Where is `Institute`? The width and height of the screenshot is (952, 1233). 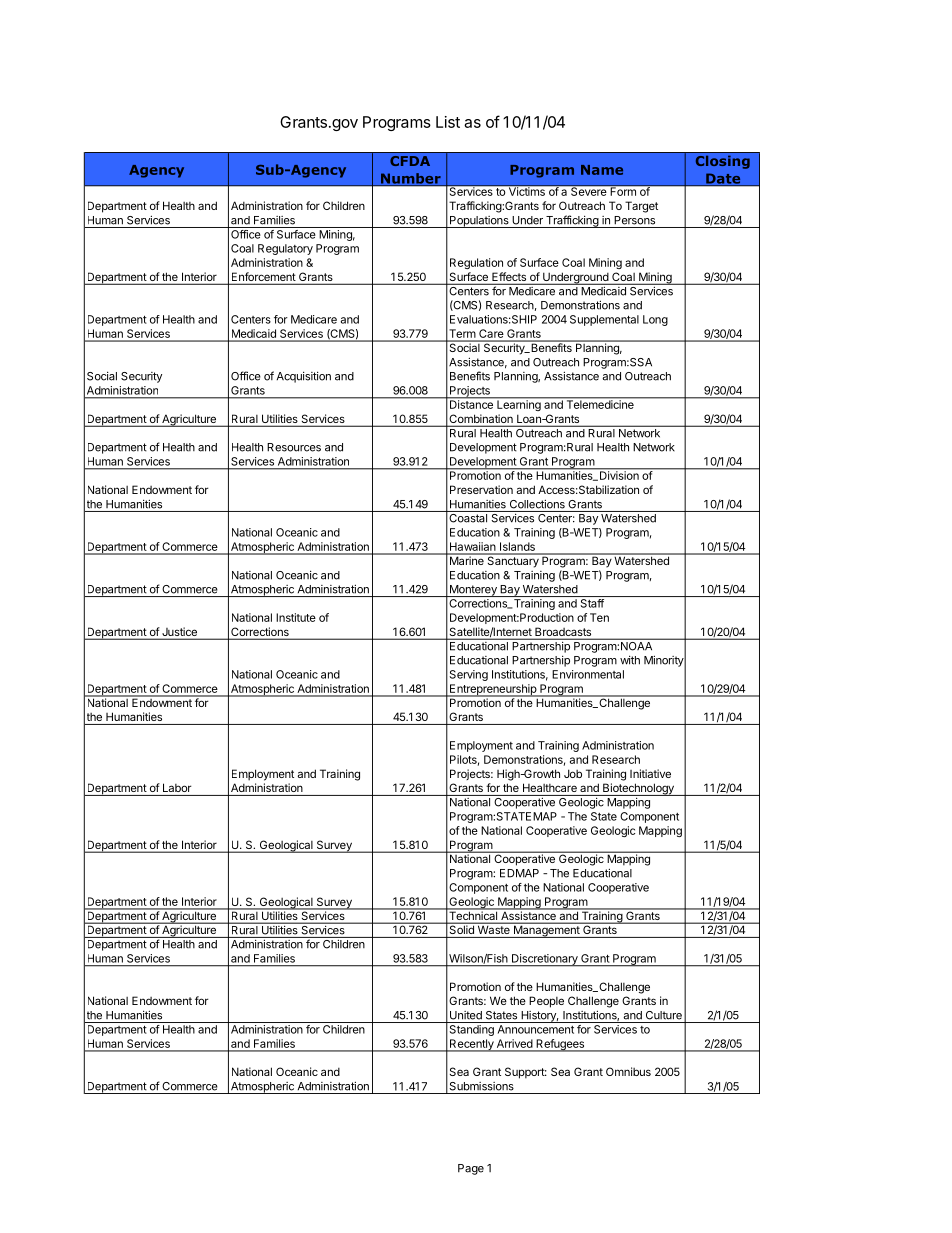 Institute is located at coordinates (296, 617).
